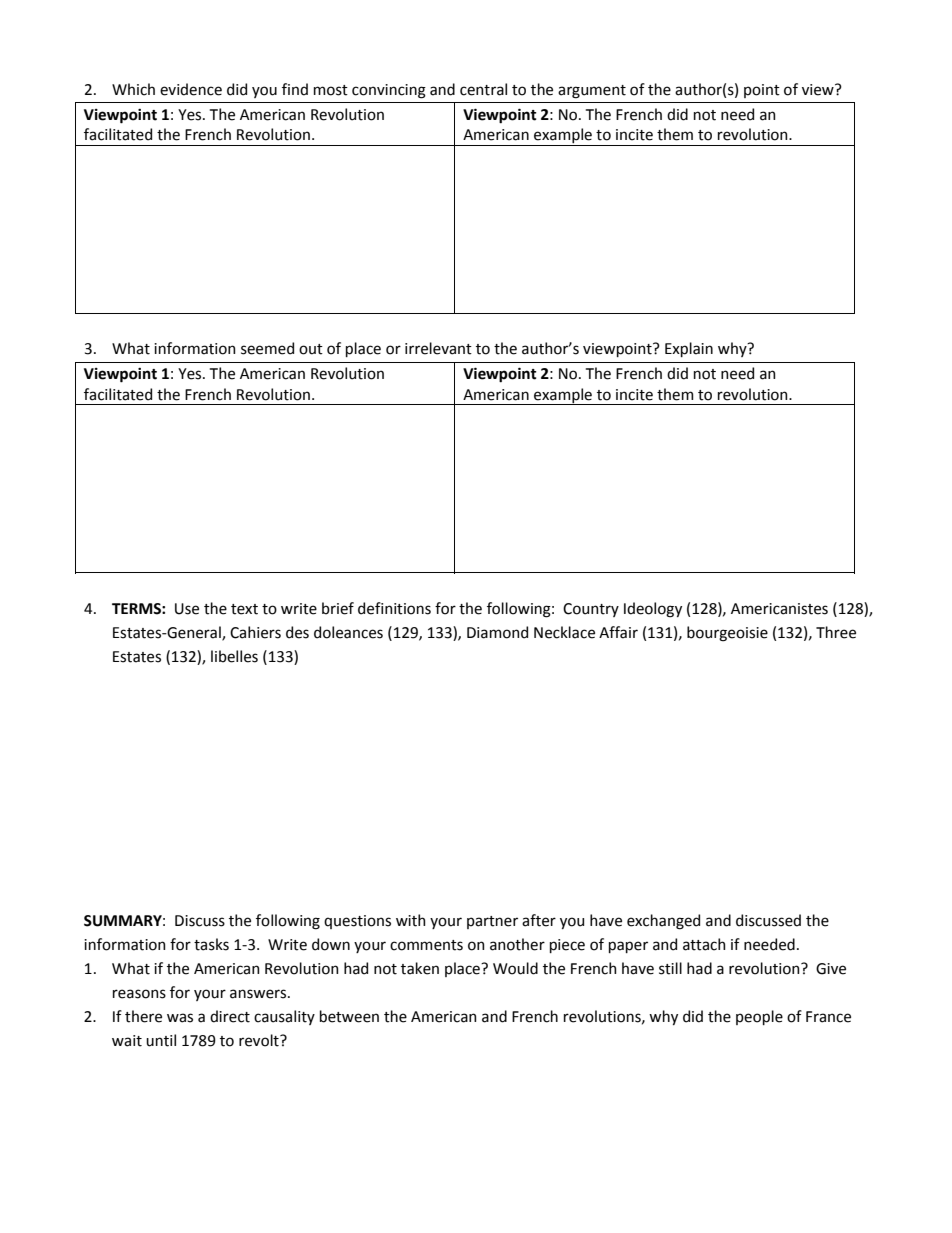 The height and width of the image is (1233, 952). Describe the element at coordinates (727, 634) in the image. I see `bourgeoisie` at that location.
